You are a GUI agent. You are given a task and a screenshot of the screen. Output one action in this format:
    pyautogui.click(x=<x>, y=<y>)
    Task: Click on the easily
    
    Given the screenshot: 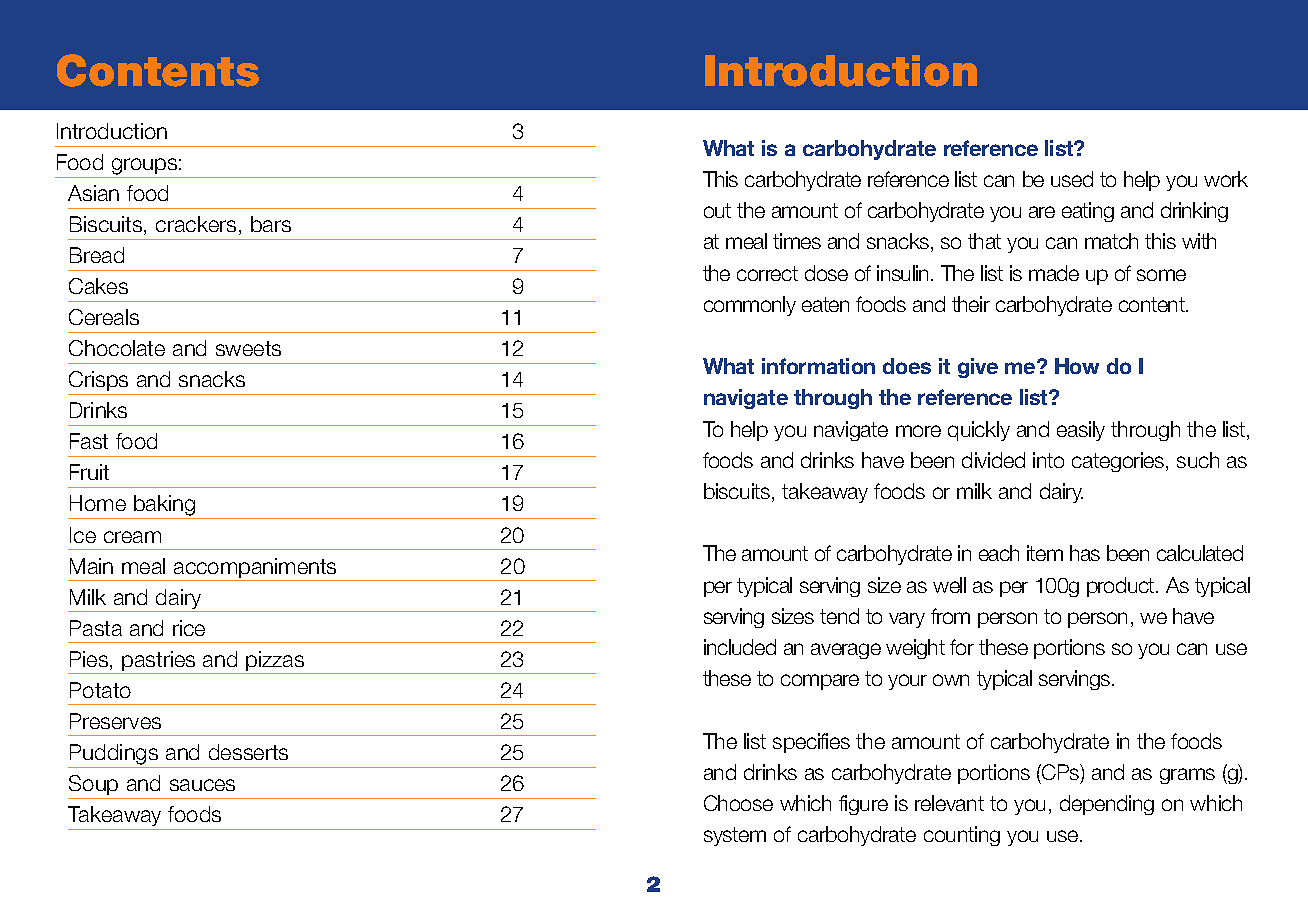 What is the action you would take?
    pyautogui.click(x=1081, y=431)
